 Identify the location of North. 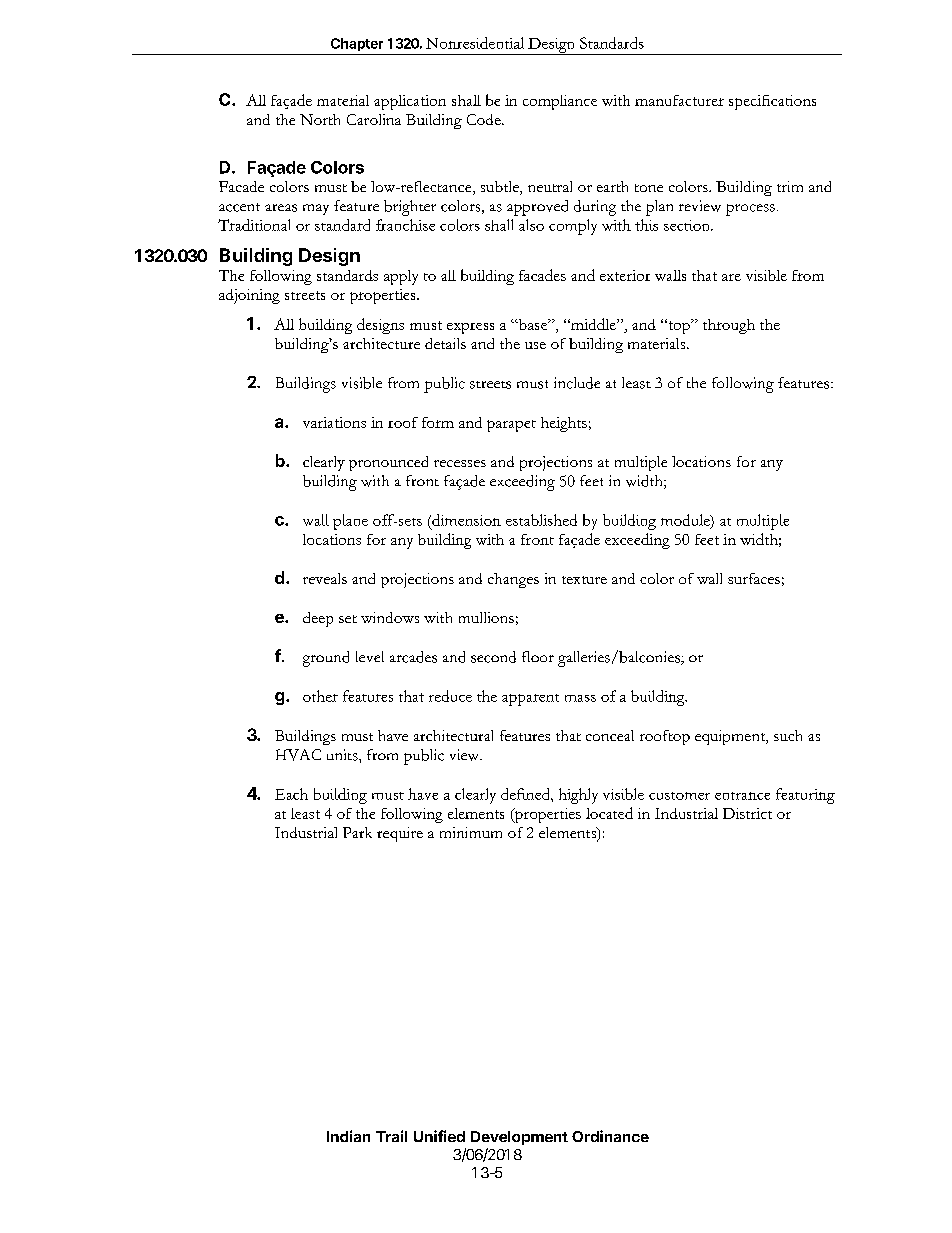
(320, 119).
